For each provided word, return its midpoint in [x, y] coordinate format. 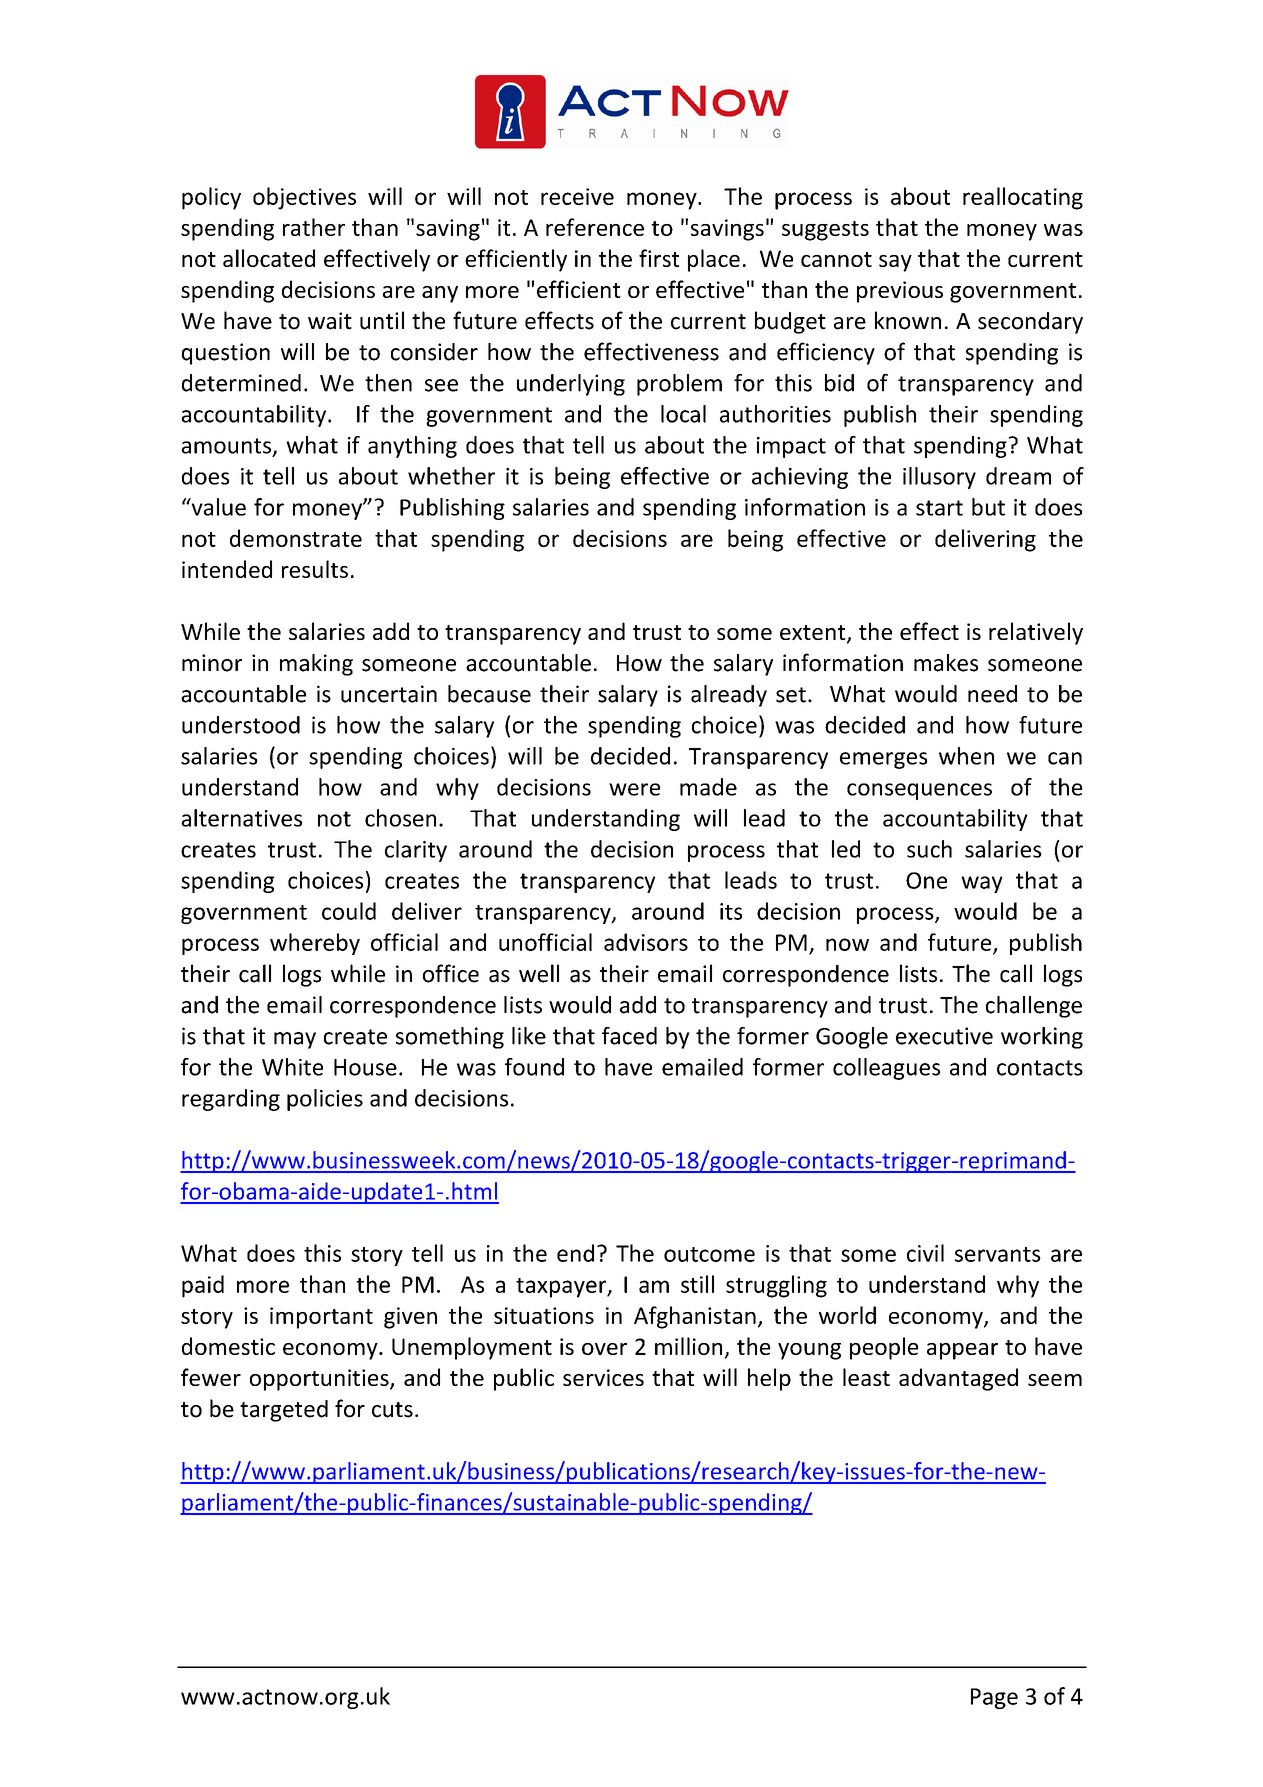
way [982, 884]
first [659, 258]
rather [314, 227]
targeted [284, 1411]
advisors [646, 942]
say [895, 263]
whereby [315, 944]
